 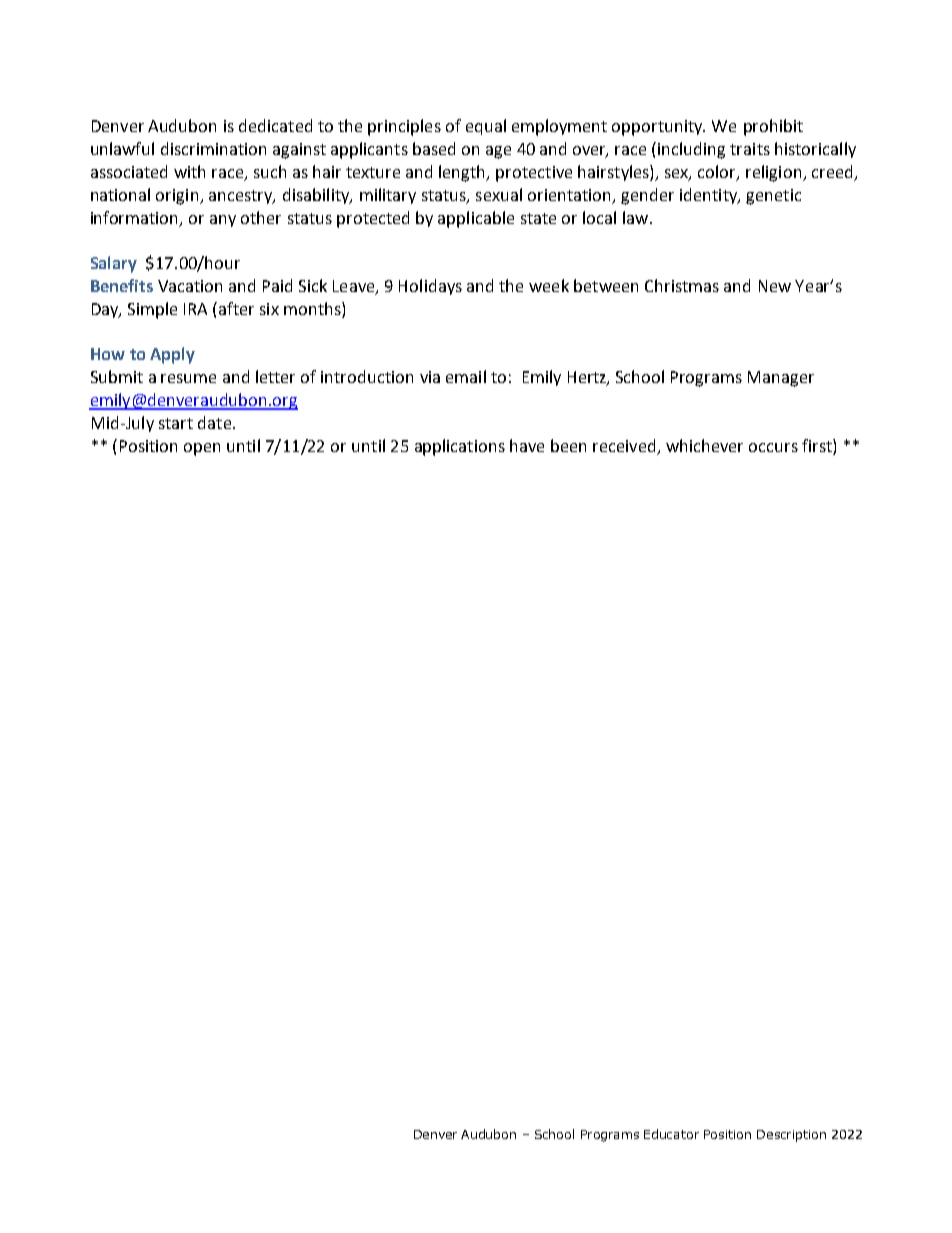 I want to click on resume, so click(x=188, y=378).
